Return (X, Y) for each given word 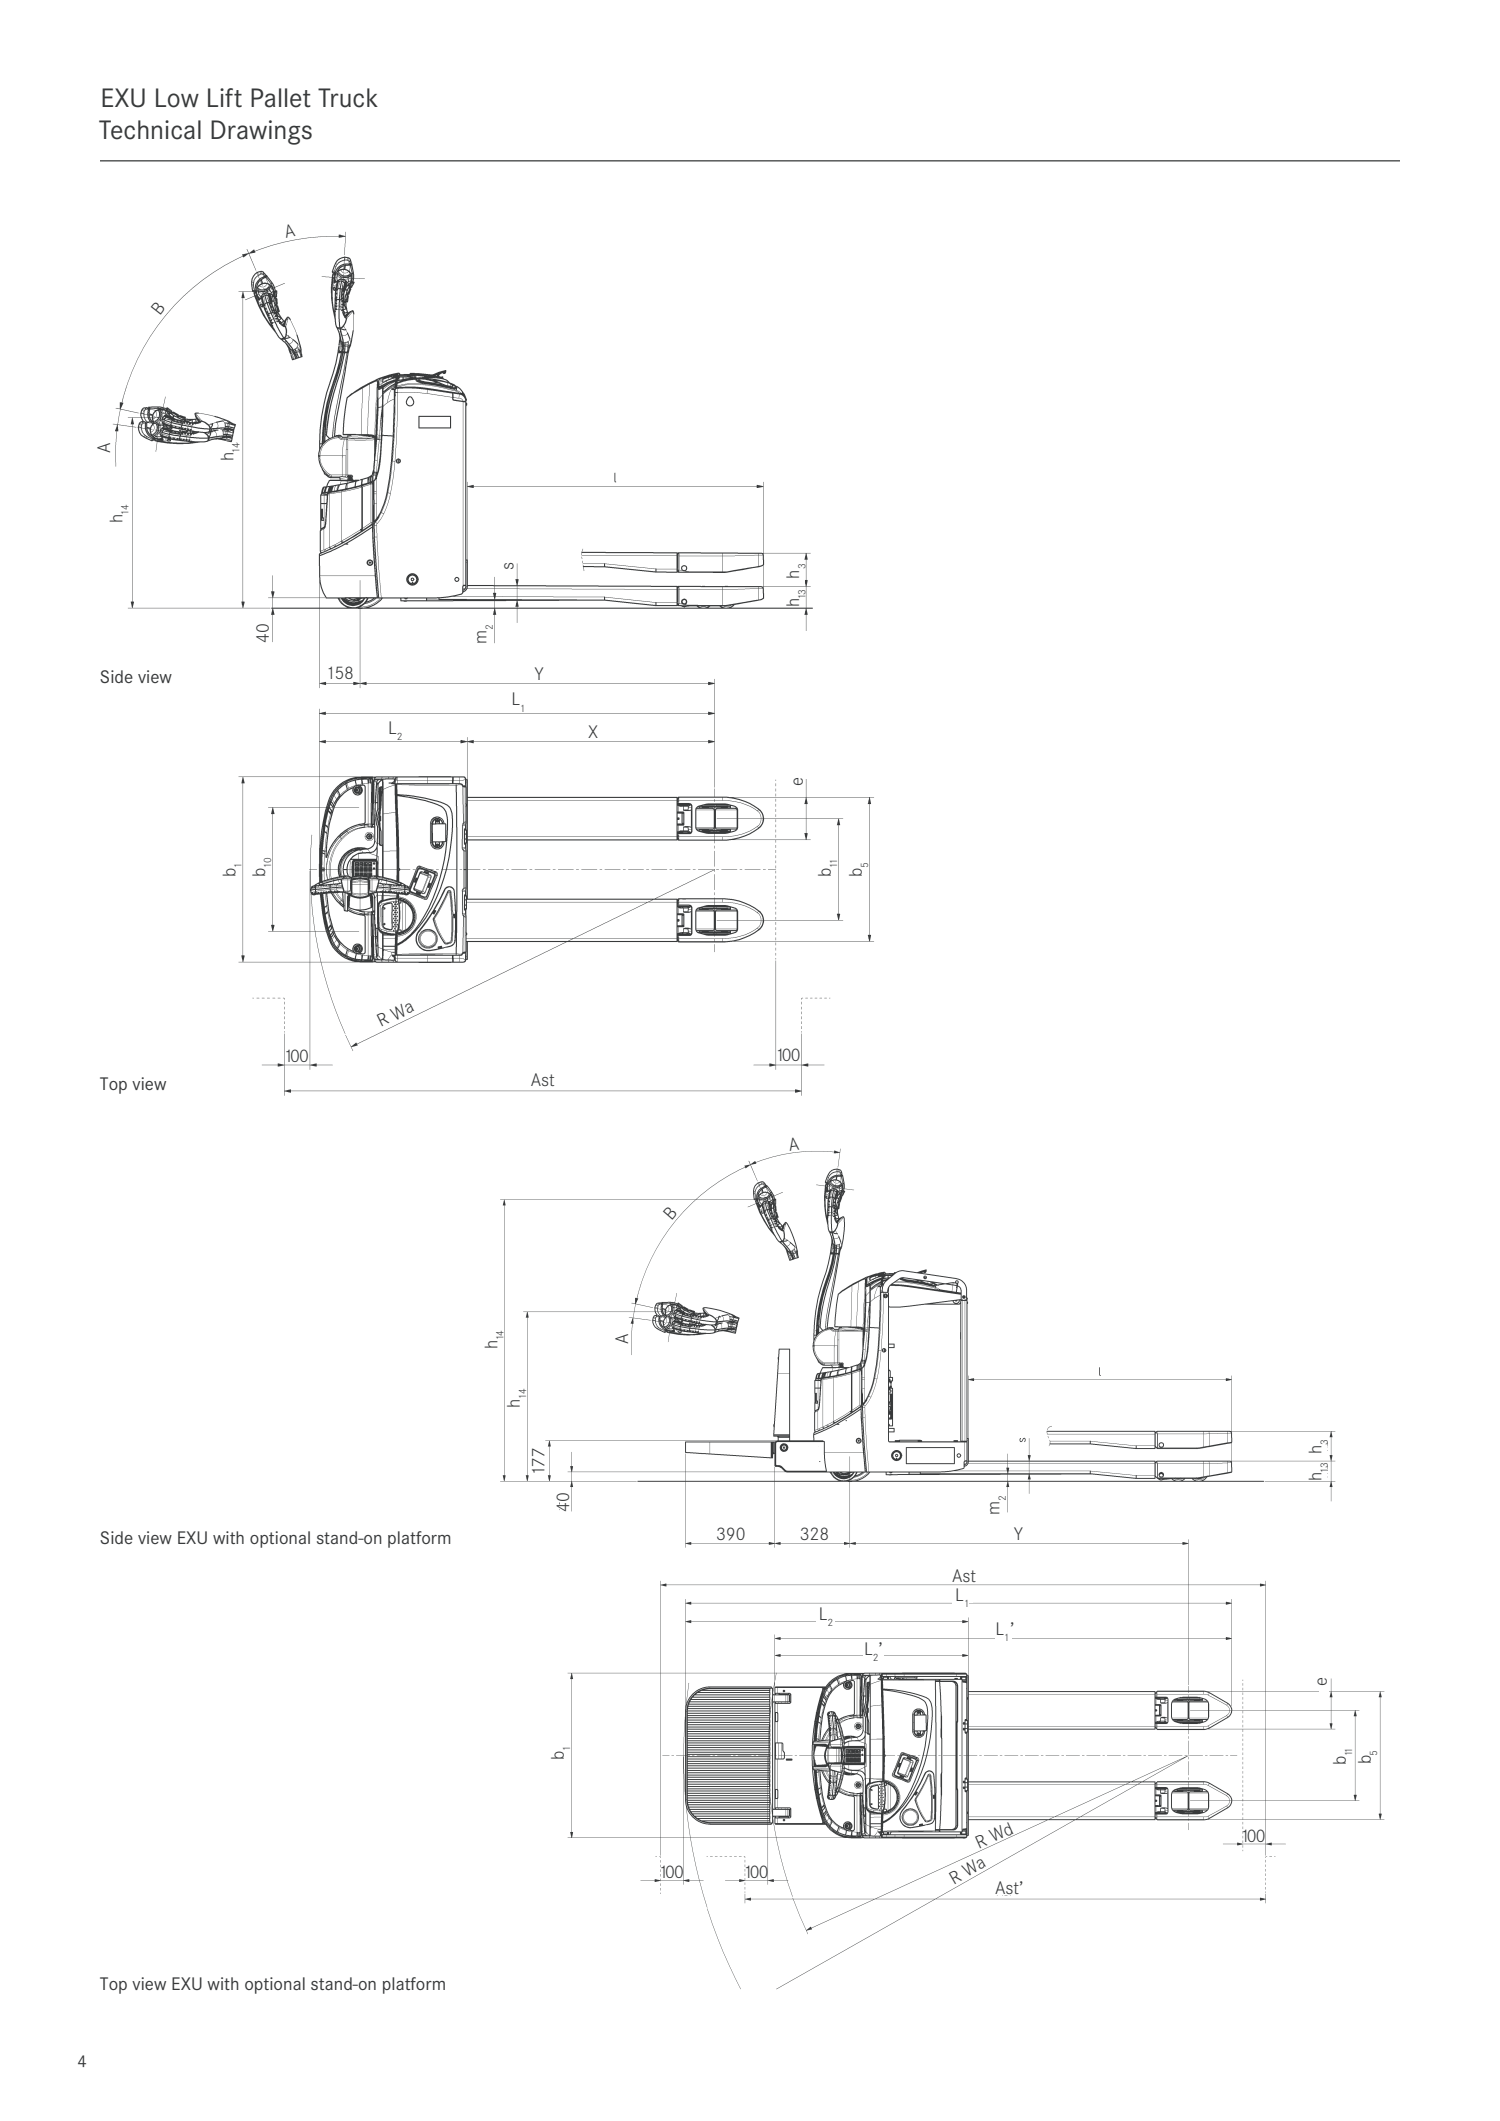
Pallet (281, 98)
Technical (150, 130)
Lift (225, 98)
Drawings (261, 132)
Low (177, 98)
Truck (348, 98)
